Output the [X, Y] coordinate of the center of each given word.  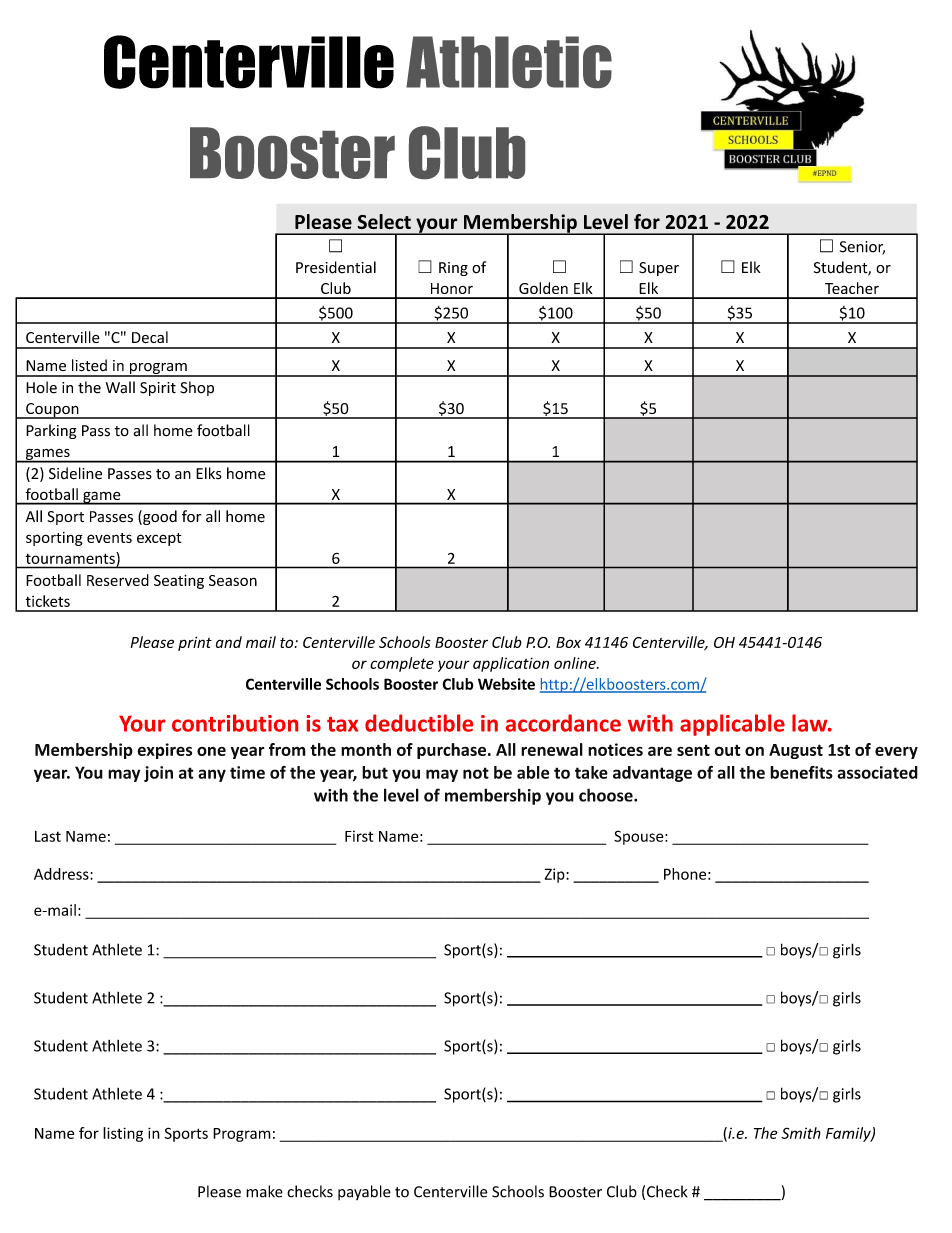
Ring [453, 269]
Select [384, 221]
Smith [801, 1133]
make [264, 1191]
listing [123, 1134]
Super [659, 269]
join [158, 774]
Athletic [509, 62]
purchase [451, 751]
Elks [209, 473]
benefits [801, 772]
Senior [862, 248]
